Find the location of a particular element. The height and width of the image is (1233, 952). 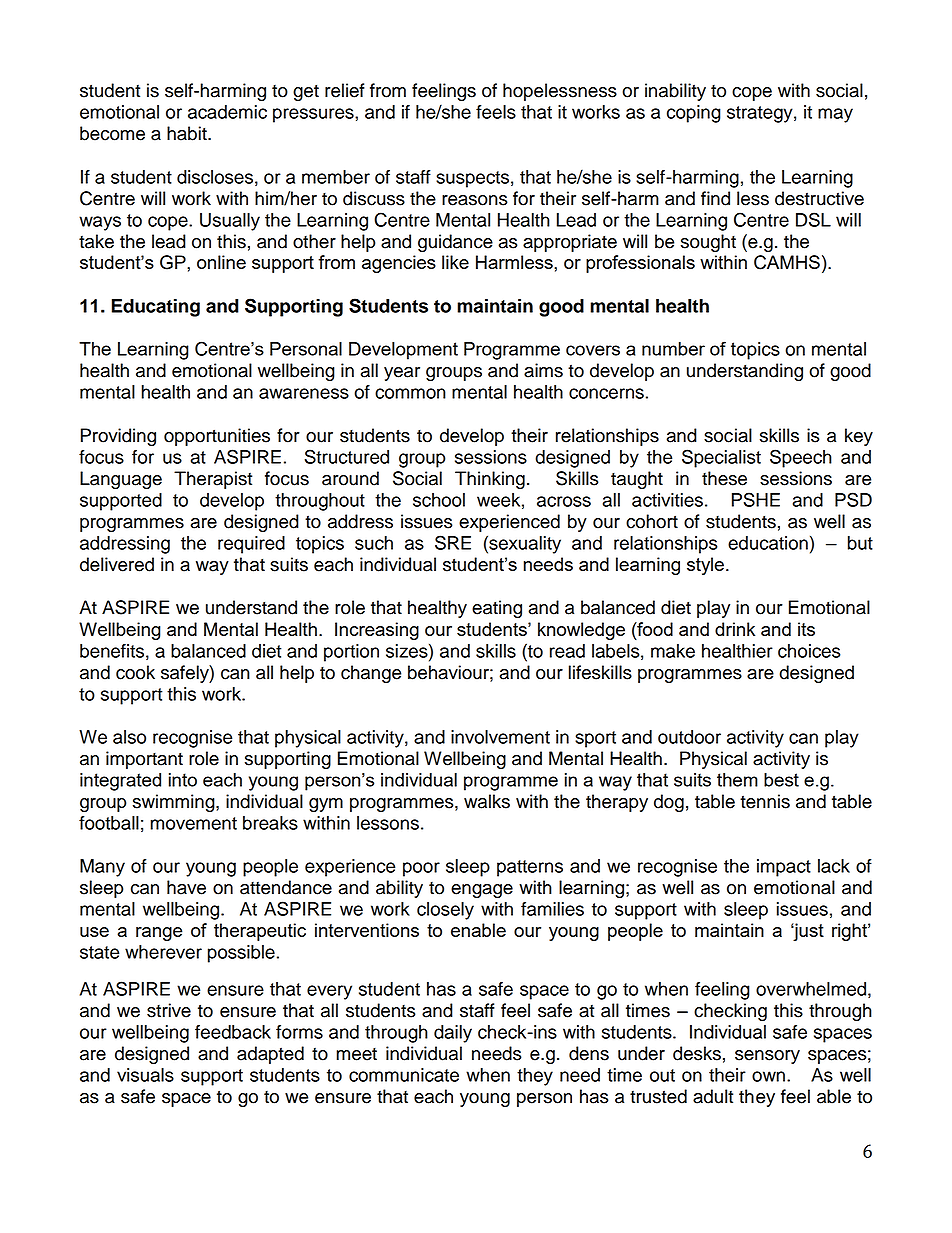

have is located at coordinates (186, 887).
